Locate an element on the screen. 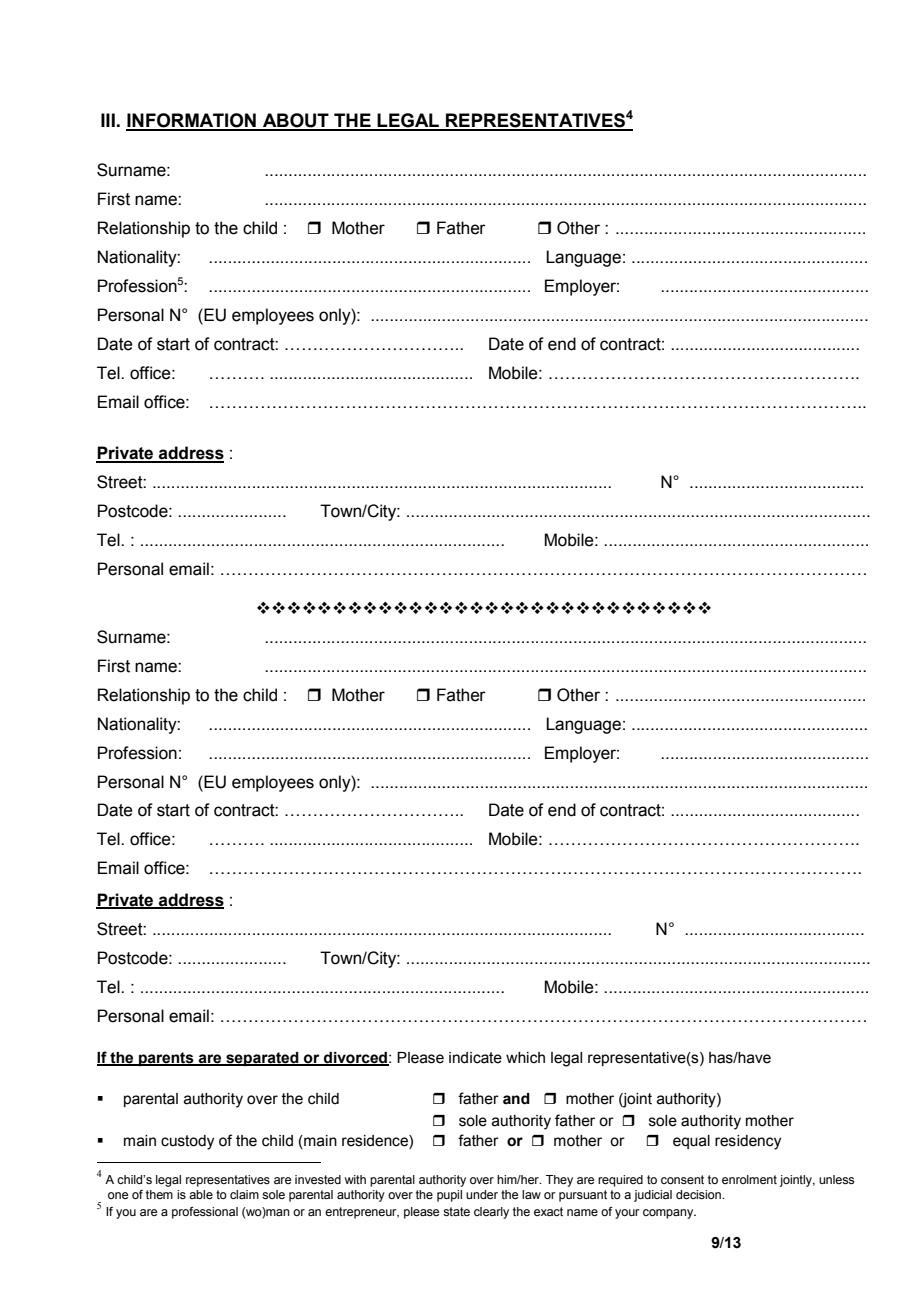 The height and width of the screenshot is (1308, 924). indicate is located at coordinates (475, 1058).
